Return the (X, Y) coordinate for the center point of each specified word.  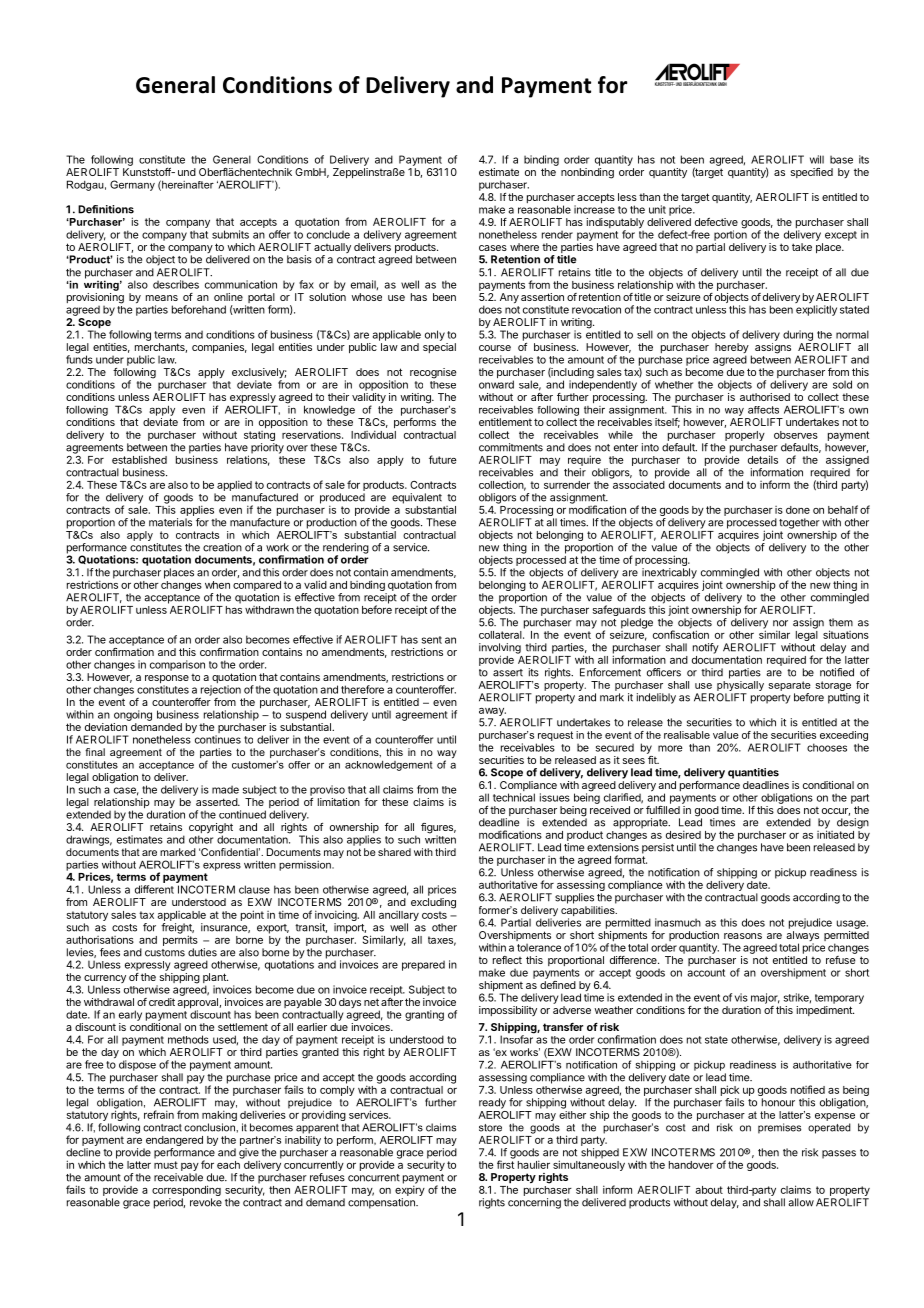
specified (812, 173)
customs (165, 953)
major (765, 998)
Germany (132, 185)
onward (496, 384)
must (166, 1165)
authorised (765, 397)
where (524, 247)
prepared (423, 966)
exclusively (259, 374)
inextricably (669, 574)
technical (514, 797)
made (225, 790)
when (217, 585)
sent (432, 640)
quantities (753, 773)
